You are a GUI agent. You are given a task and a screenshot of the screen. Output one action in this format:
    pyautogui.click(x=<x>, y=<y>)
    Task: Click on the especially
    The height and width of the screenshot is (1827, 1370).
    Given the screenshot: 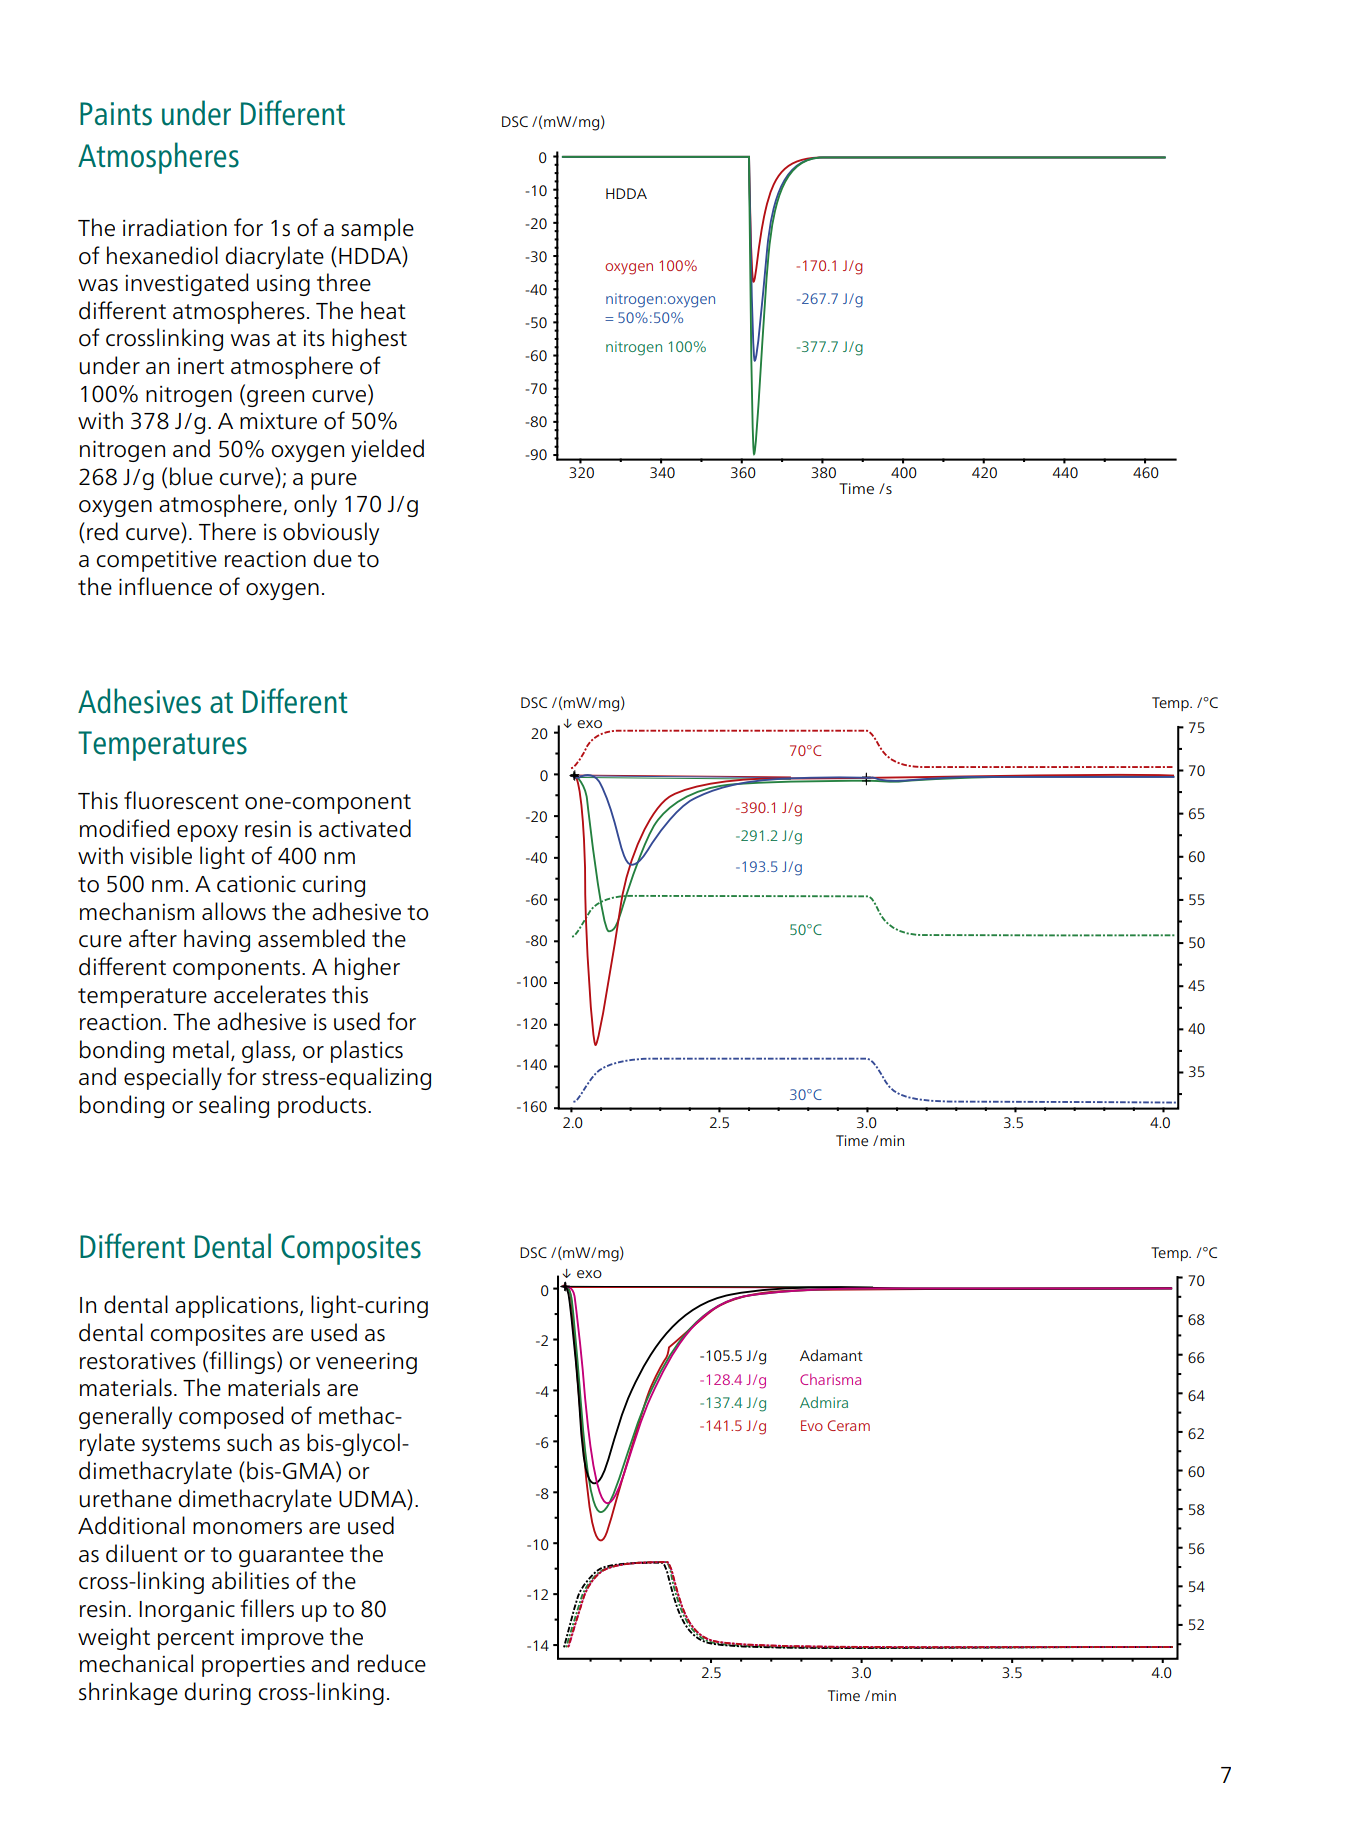 What is the action you would take?
    pyautogui.click(x=173, y=1078)
